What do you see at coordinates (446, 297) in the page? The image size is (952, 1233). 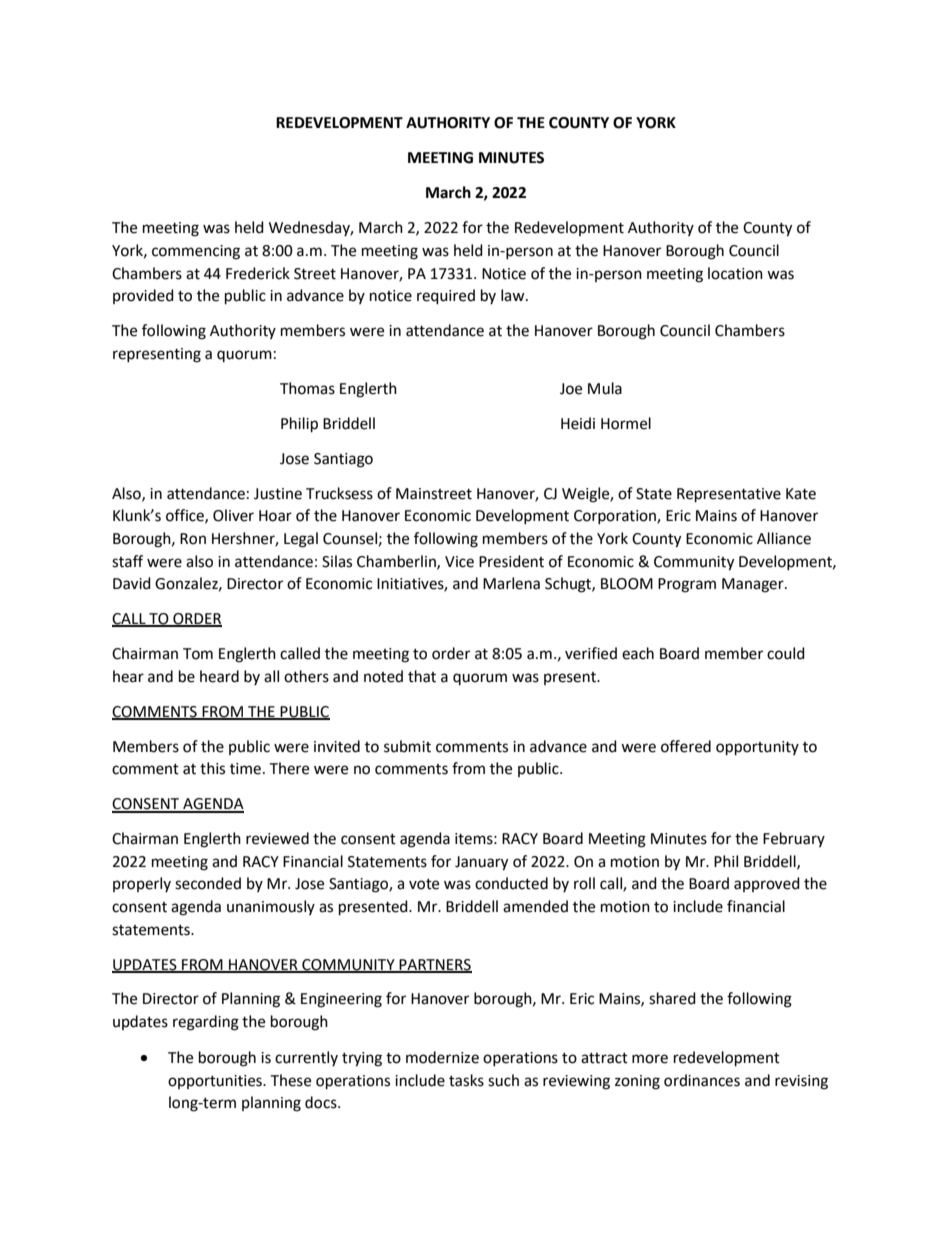 I see `required` at bounding box center [446, 297].
